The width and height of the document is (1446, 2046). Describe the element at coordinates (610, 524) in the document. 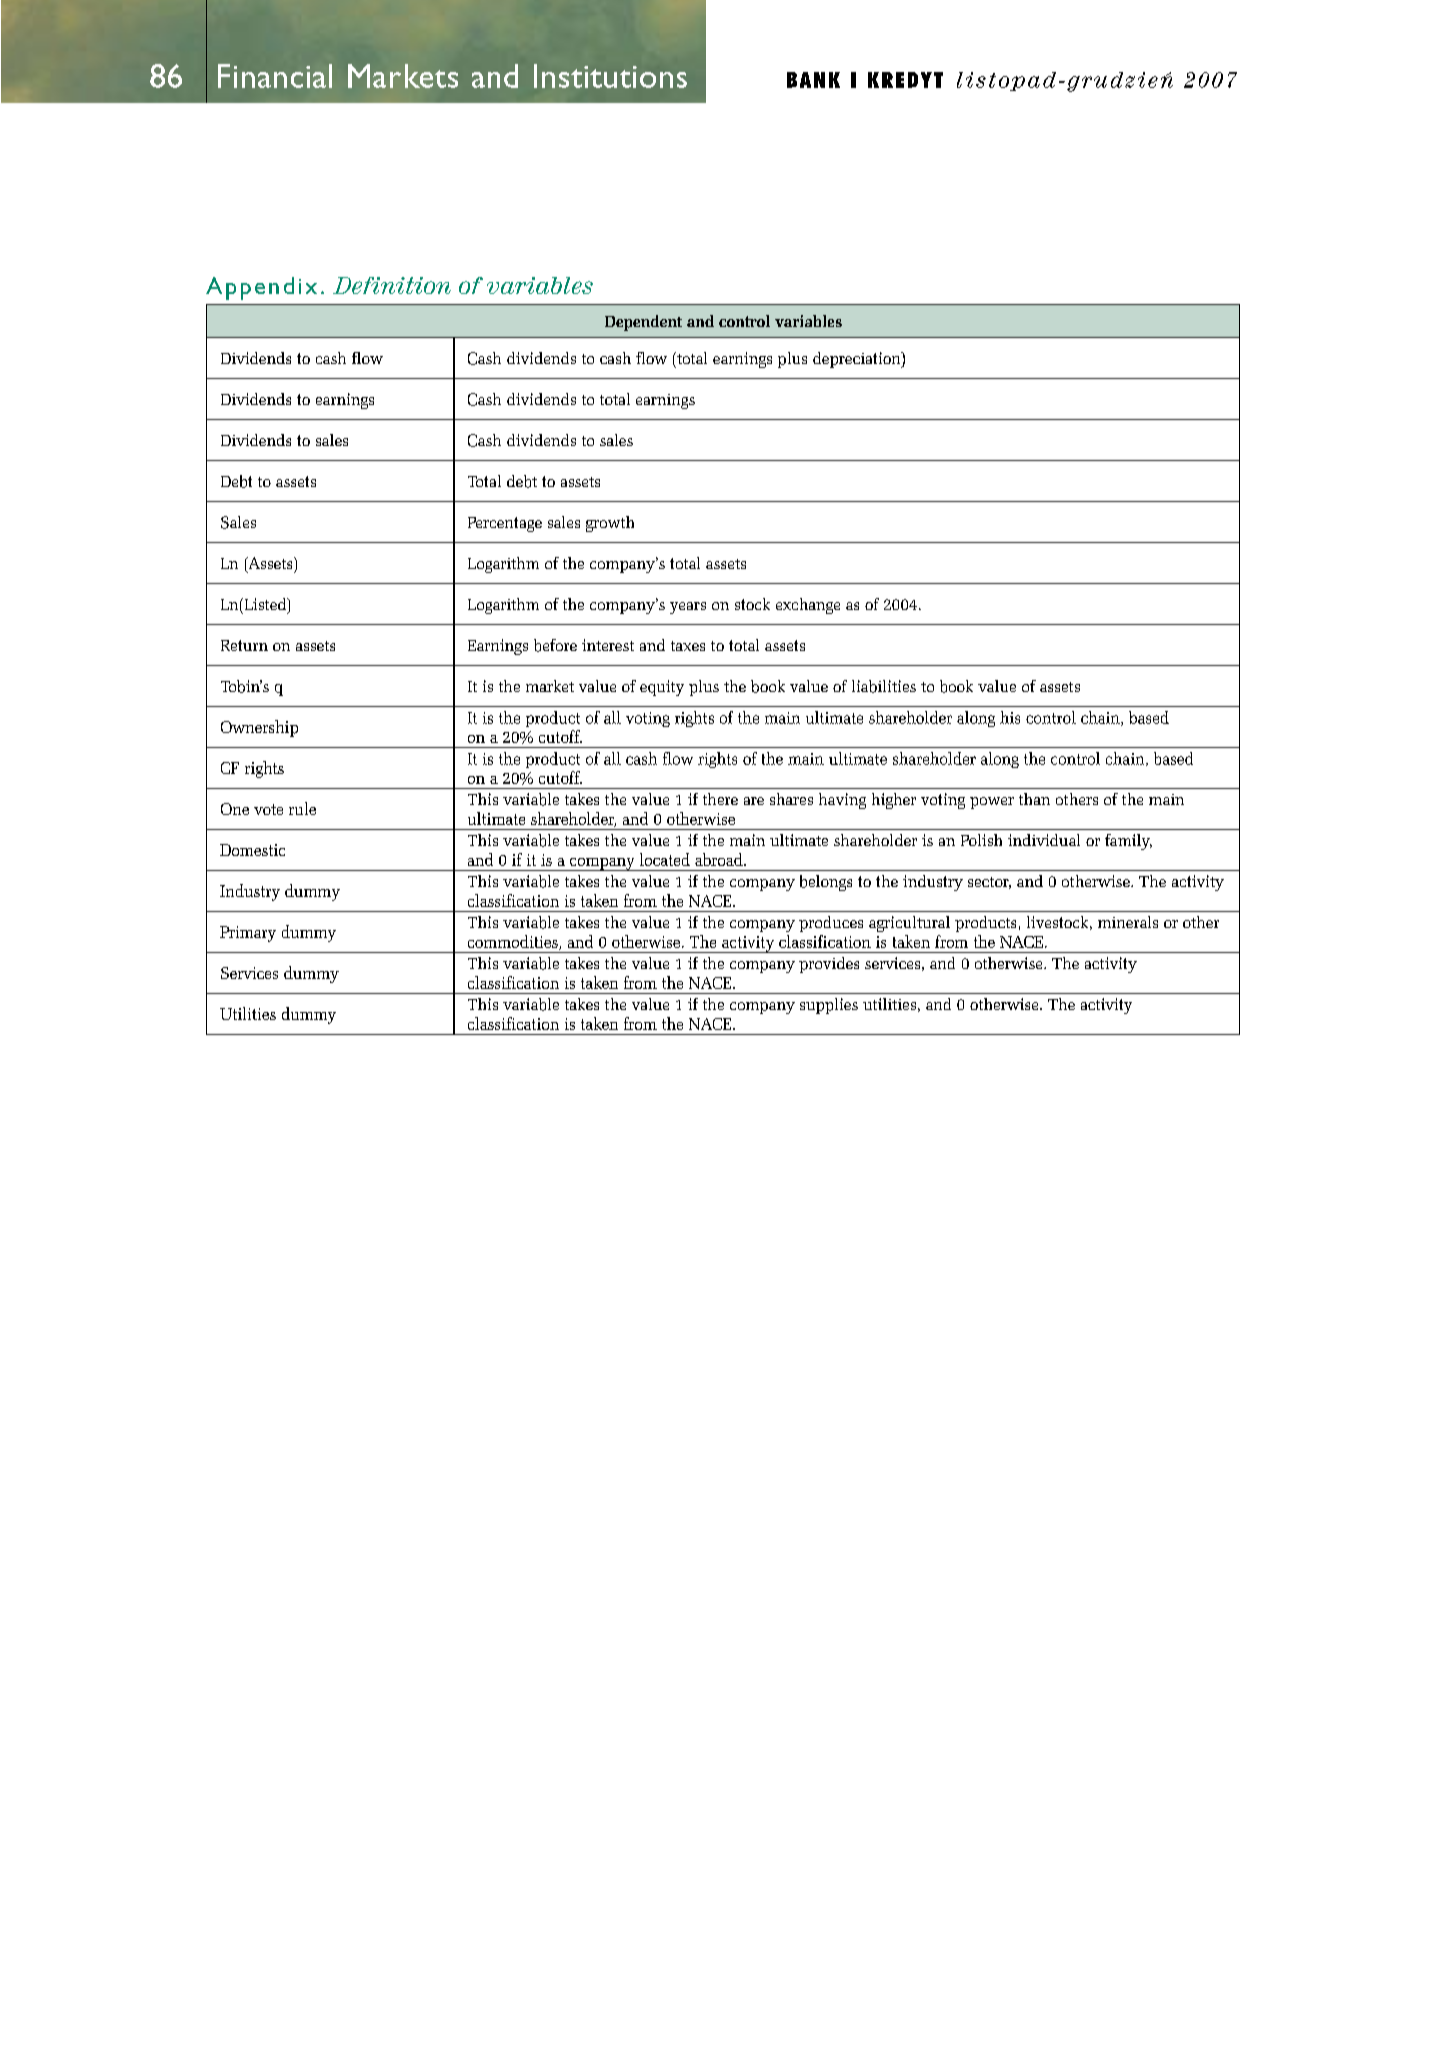

I see `growth` at that location.
